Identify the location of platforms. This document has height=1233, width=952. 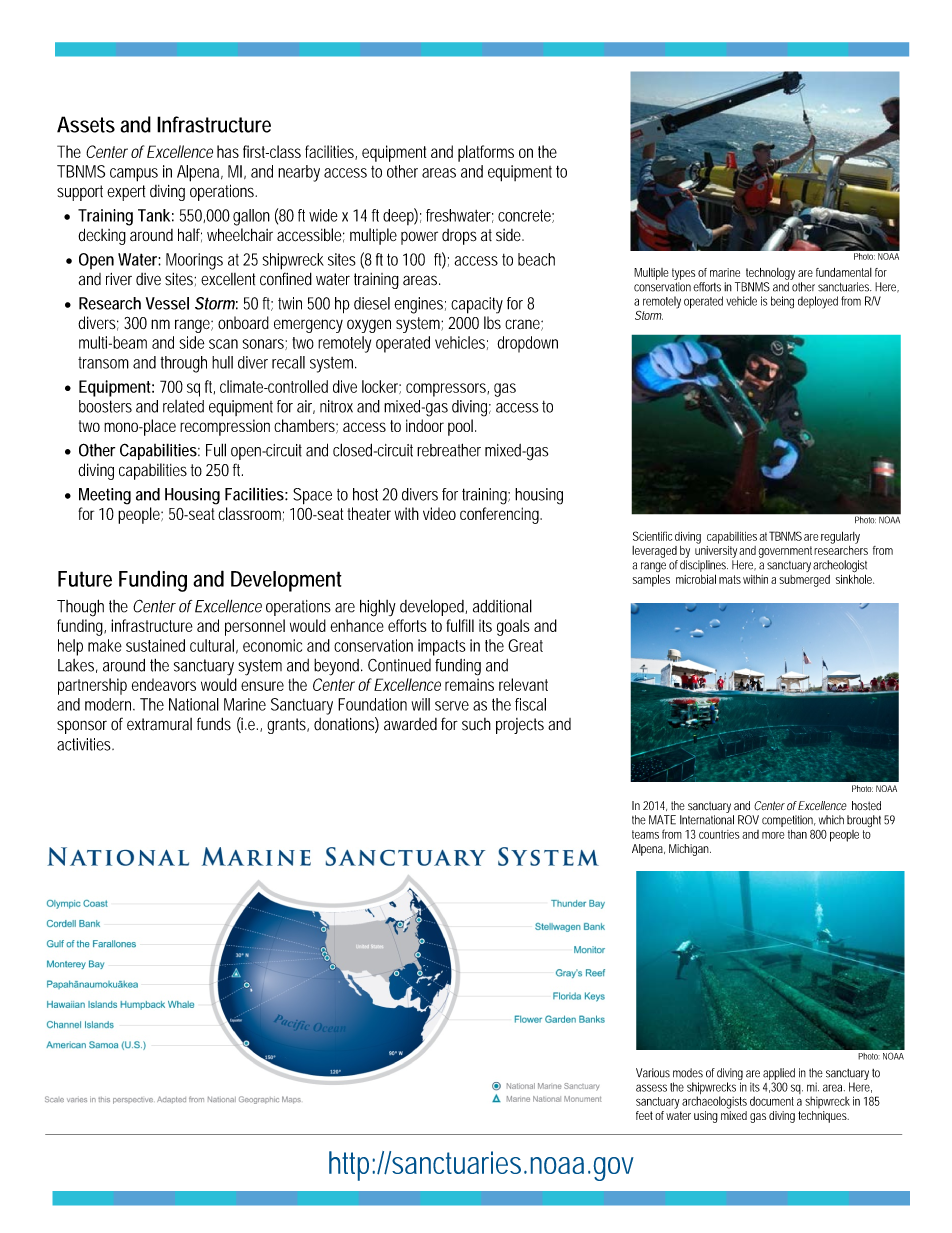
(486, 153).
